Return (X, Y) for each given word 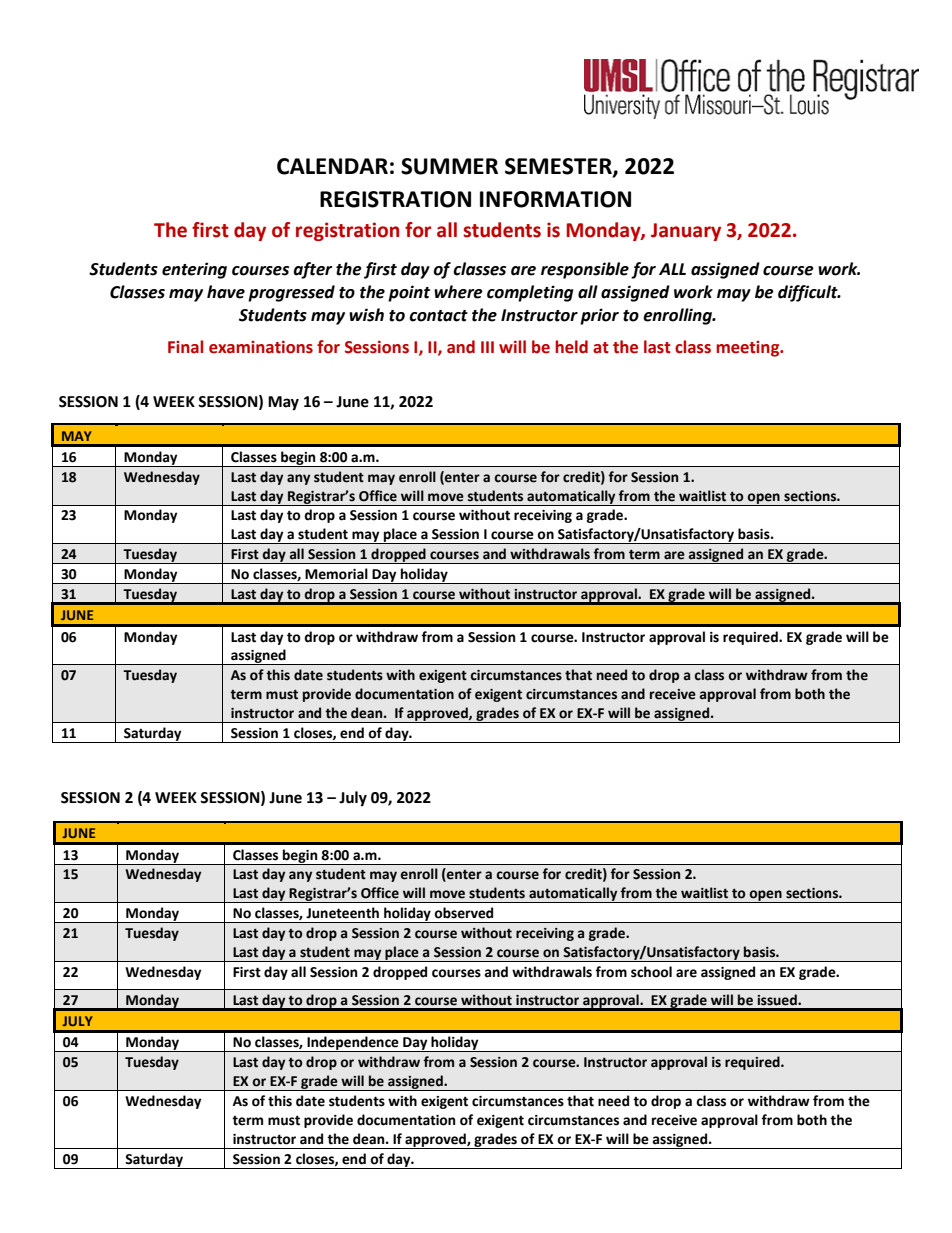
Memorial (336, 574)
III (487, 347)
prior (599, 316)
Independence (353, 1044)
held (571, 347)
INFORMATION (555, 199)
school (651, 972)
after (312, 270)
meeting (749, 349)
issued (778, 1000)
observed (463, 913)
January (686, 232)
